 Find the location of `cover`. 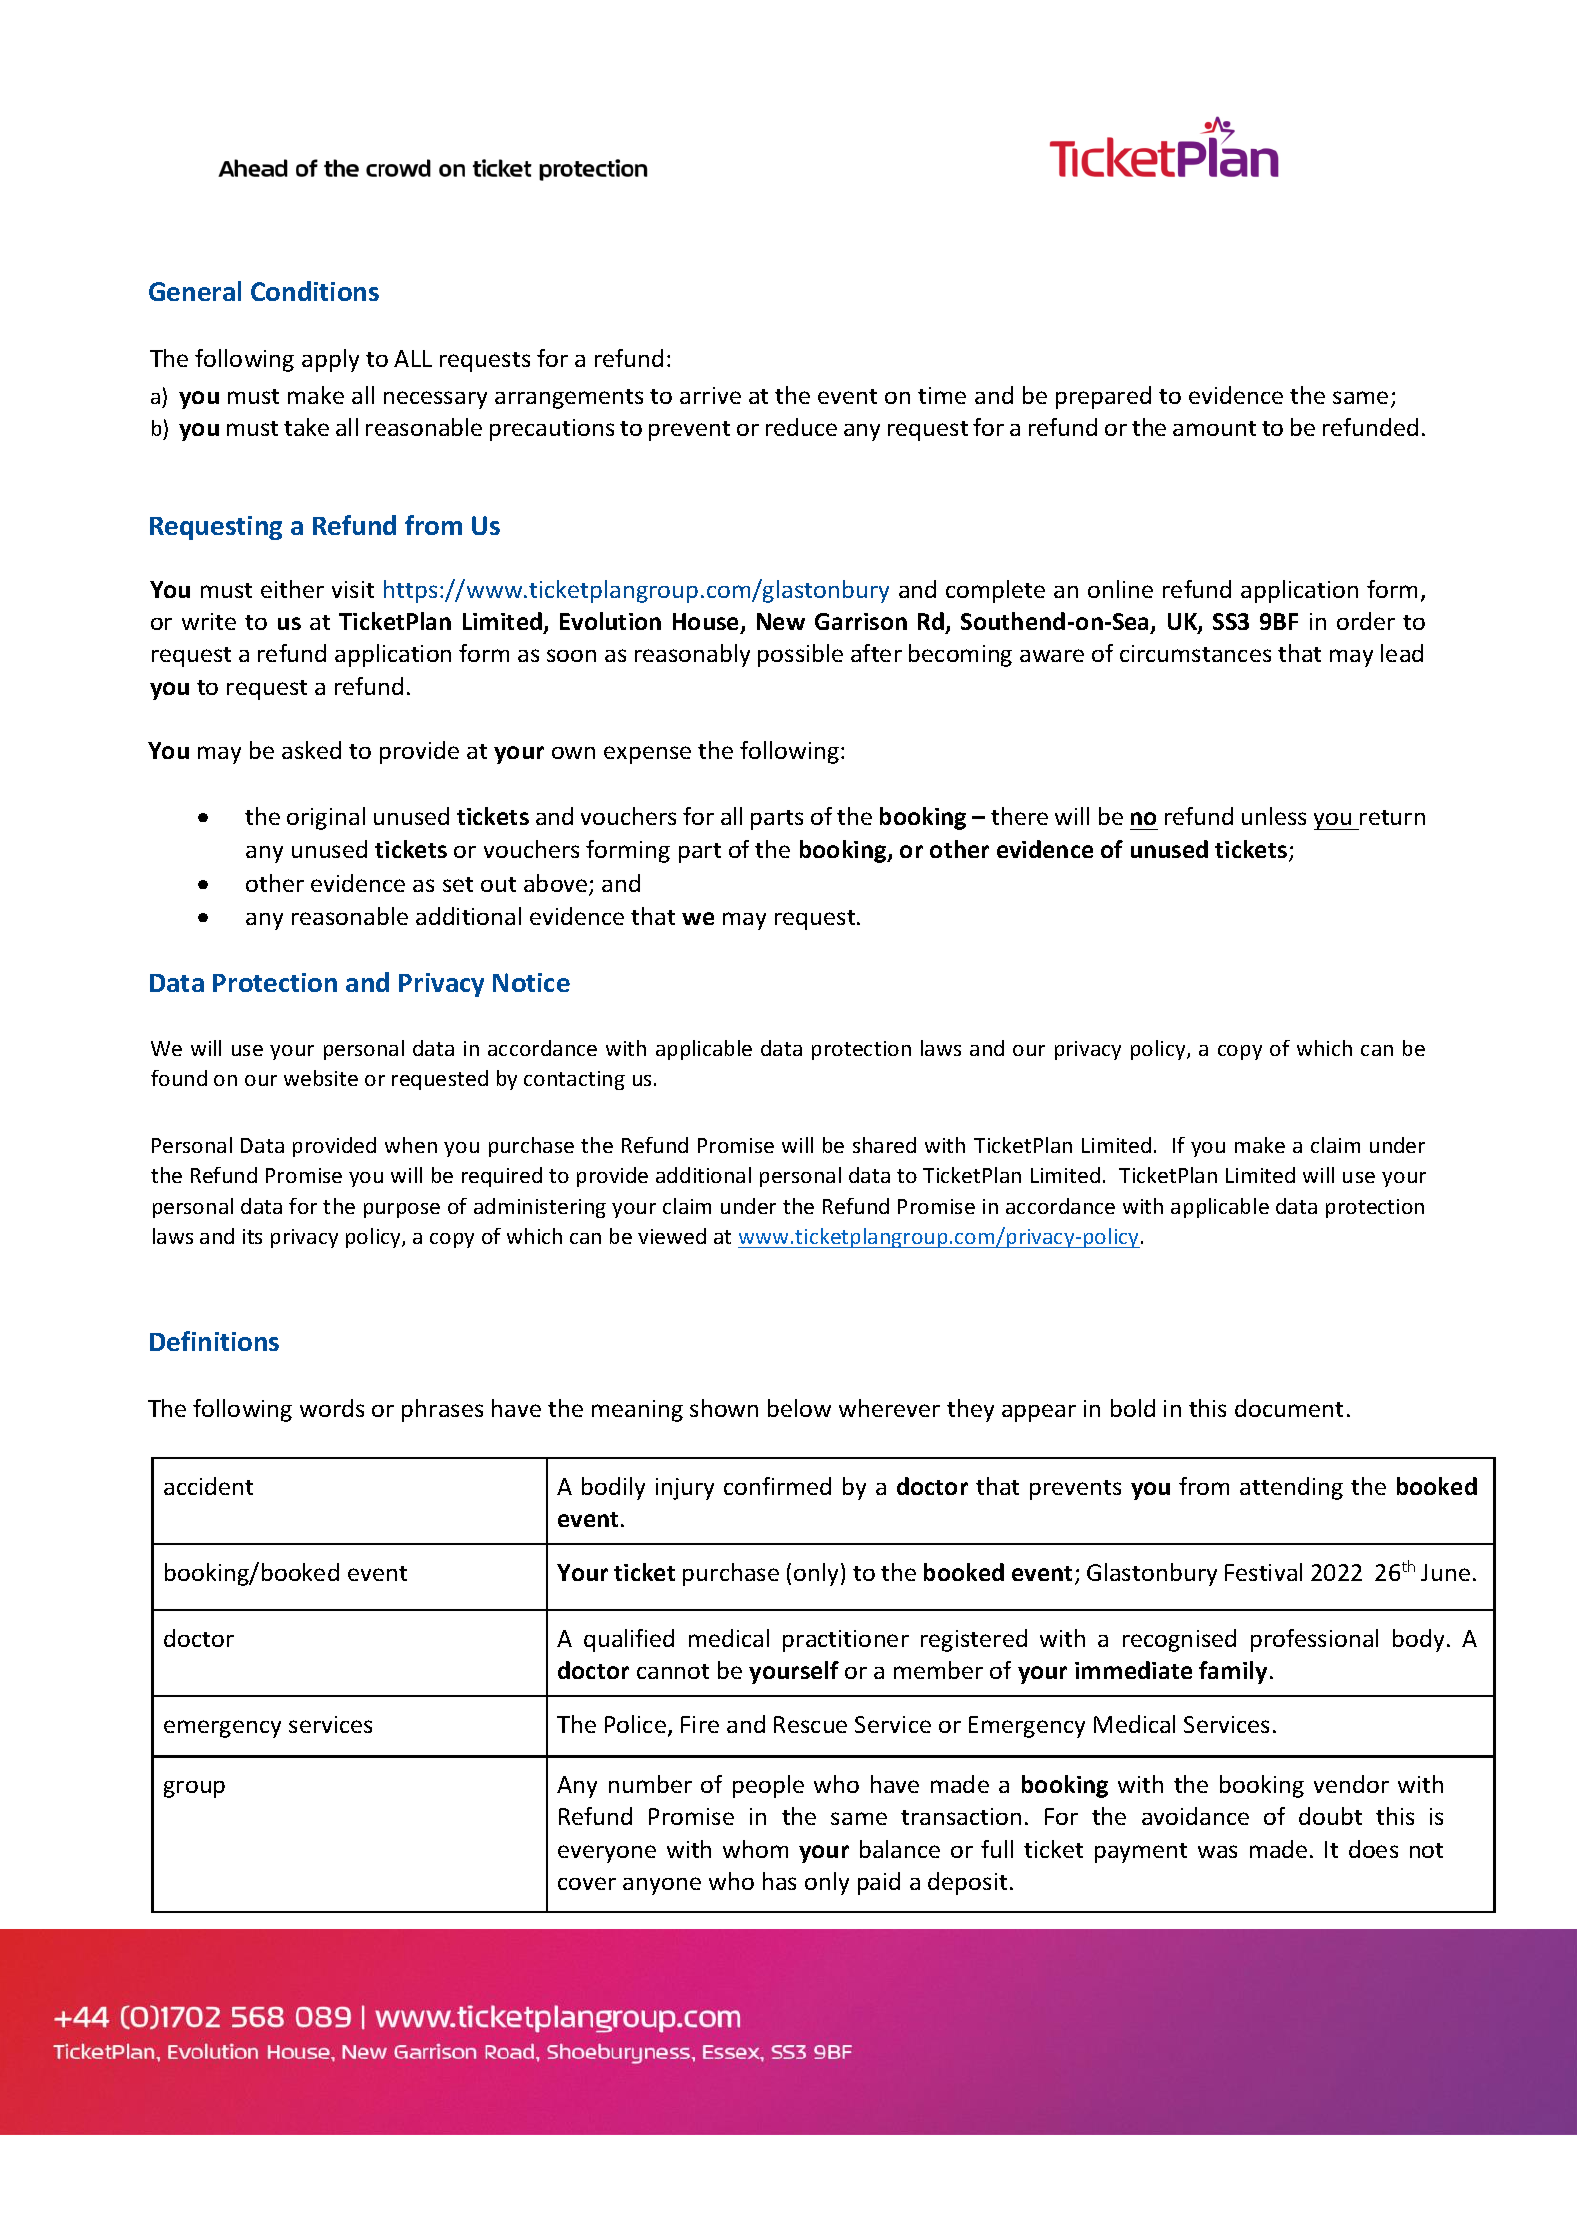

cover is located at coordinates (587, 1883).
